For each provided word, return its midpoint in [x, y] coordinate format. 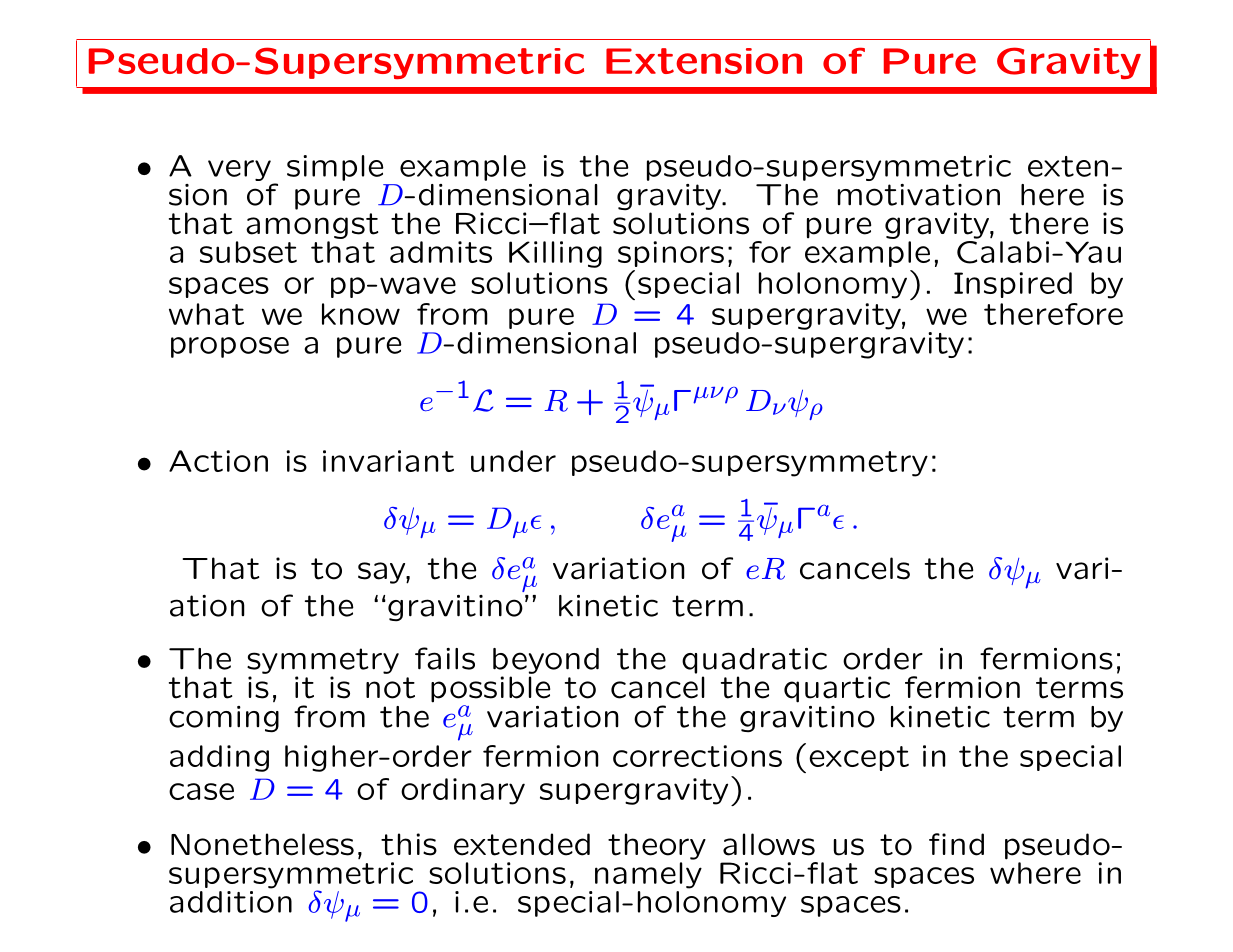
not [390, 688]
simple [335, 168]
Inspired [1013, 285]
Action [218, 461]
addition [231, 902]
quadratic [754, 661]
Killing [555, 254]
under [513, 461]
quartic [837, 689]
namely [648, 875]
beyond [546, 661]
